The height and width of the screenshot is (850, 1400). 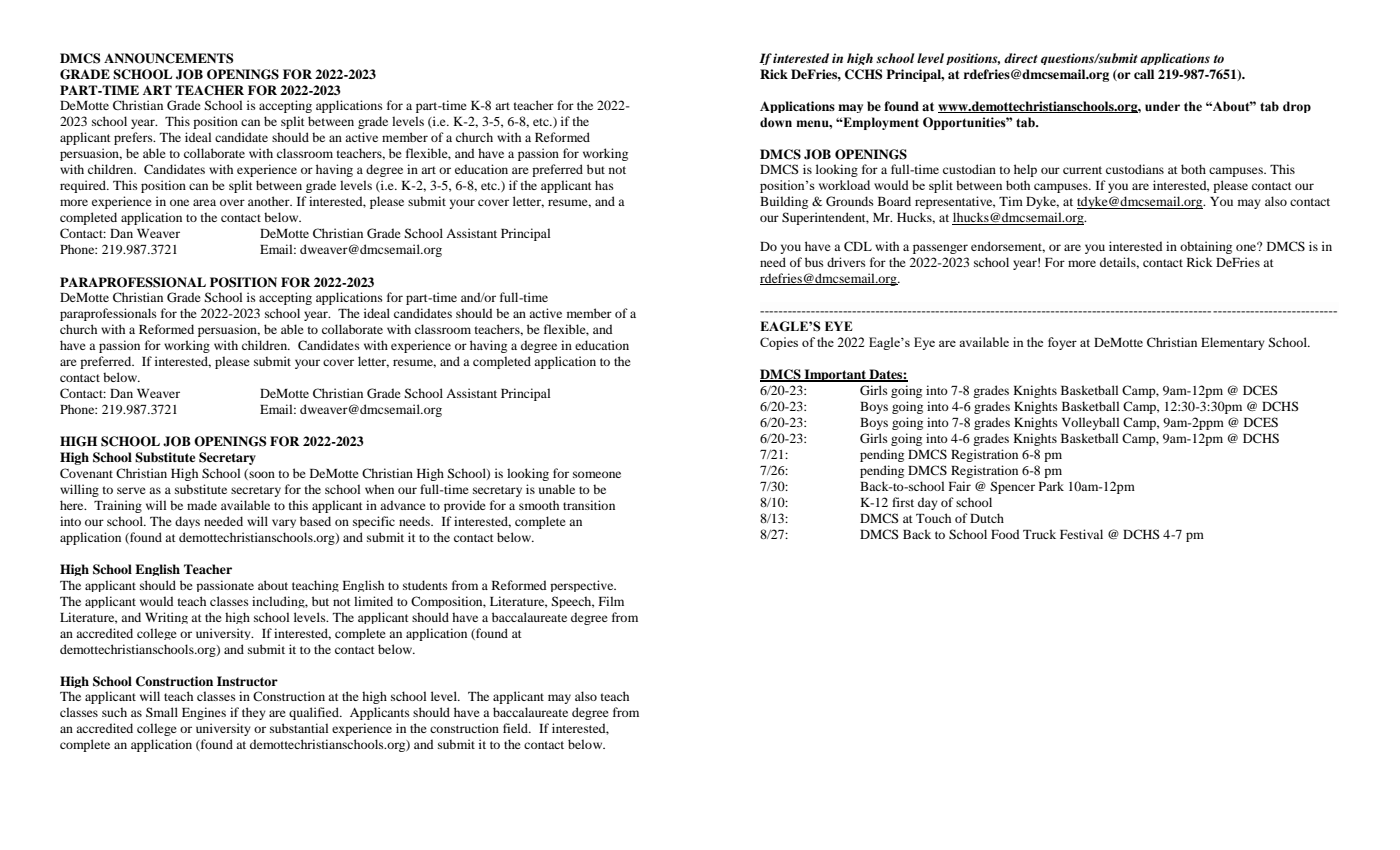 I want to click on ANNOUNCEMENTS, so click(x=168, y=58).
